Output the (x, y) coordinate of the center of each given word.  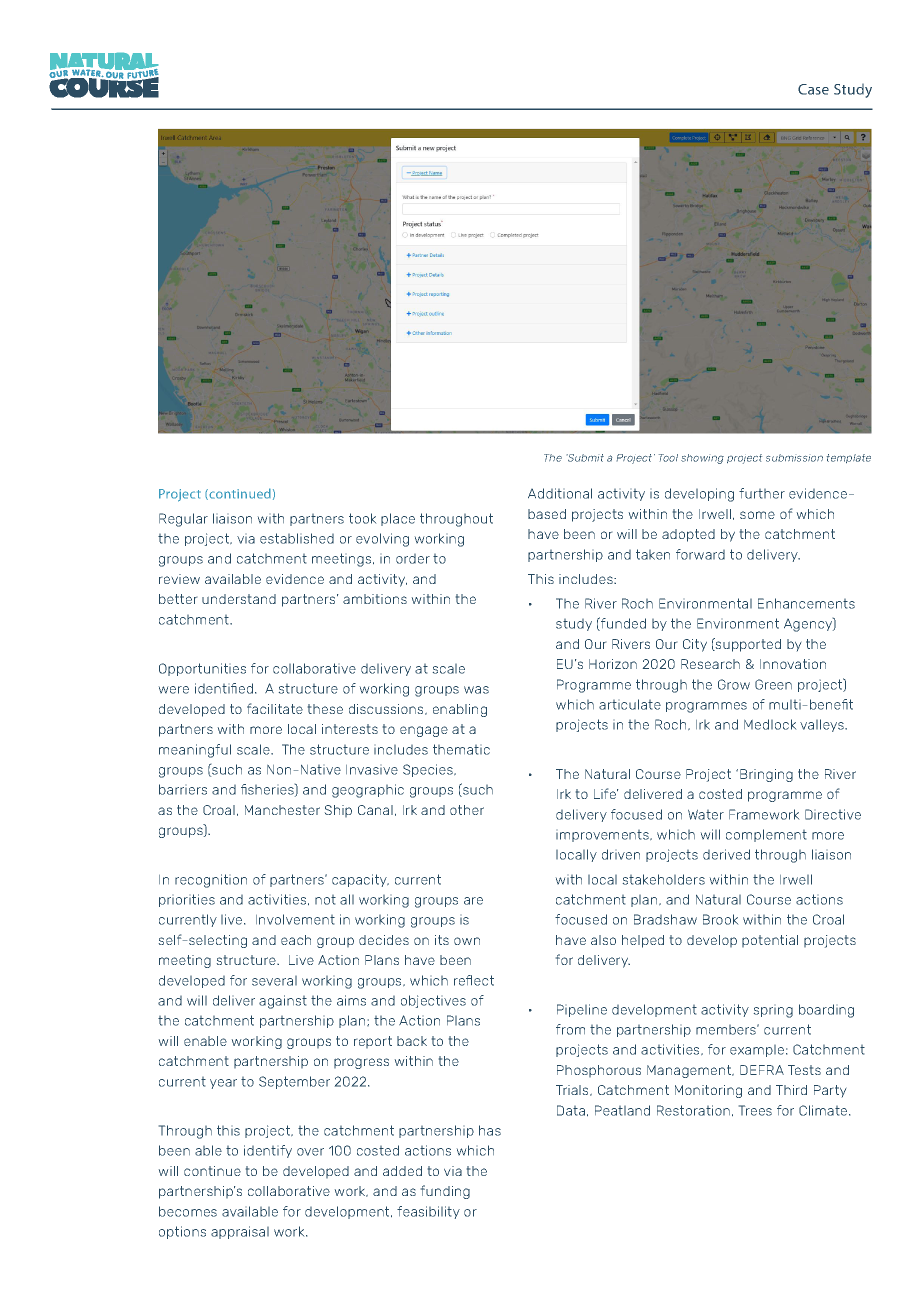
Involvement (295, 919)
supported (747, 645)
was (476, 690)
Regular (183, 520)
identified (224, 688)
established (297, 538)
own (467, 941)
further (762, 493)
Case (813, 89)
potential (770, 941)
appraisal (240, 1232)
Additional (560, 493)
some (757, 515)
